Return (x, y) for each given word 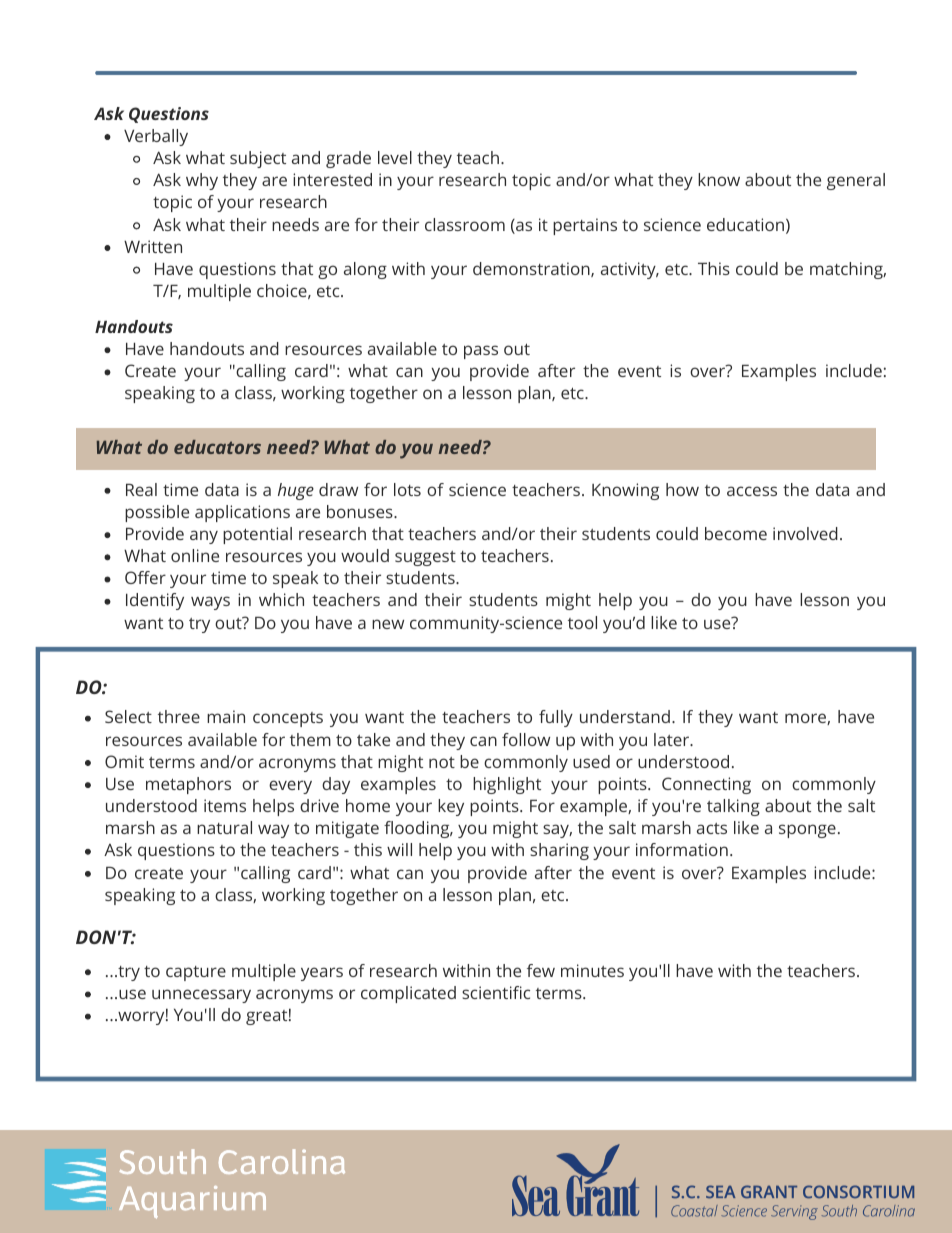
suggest (425, 558)
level (395, 157)
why (202, 181)
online (195, 555)
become (736, 533)
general (856, 181)
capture (196, 973)
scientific (496, 992)
